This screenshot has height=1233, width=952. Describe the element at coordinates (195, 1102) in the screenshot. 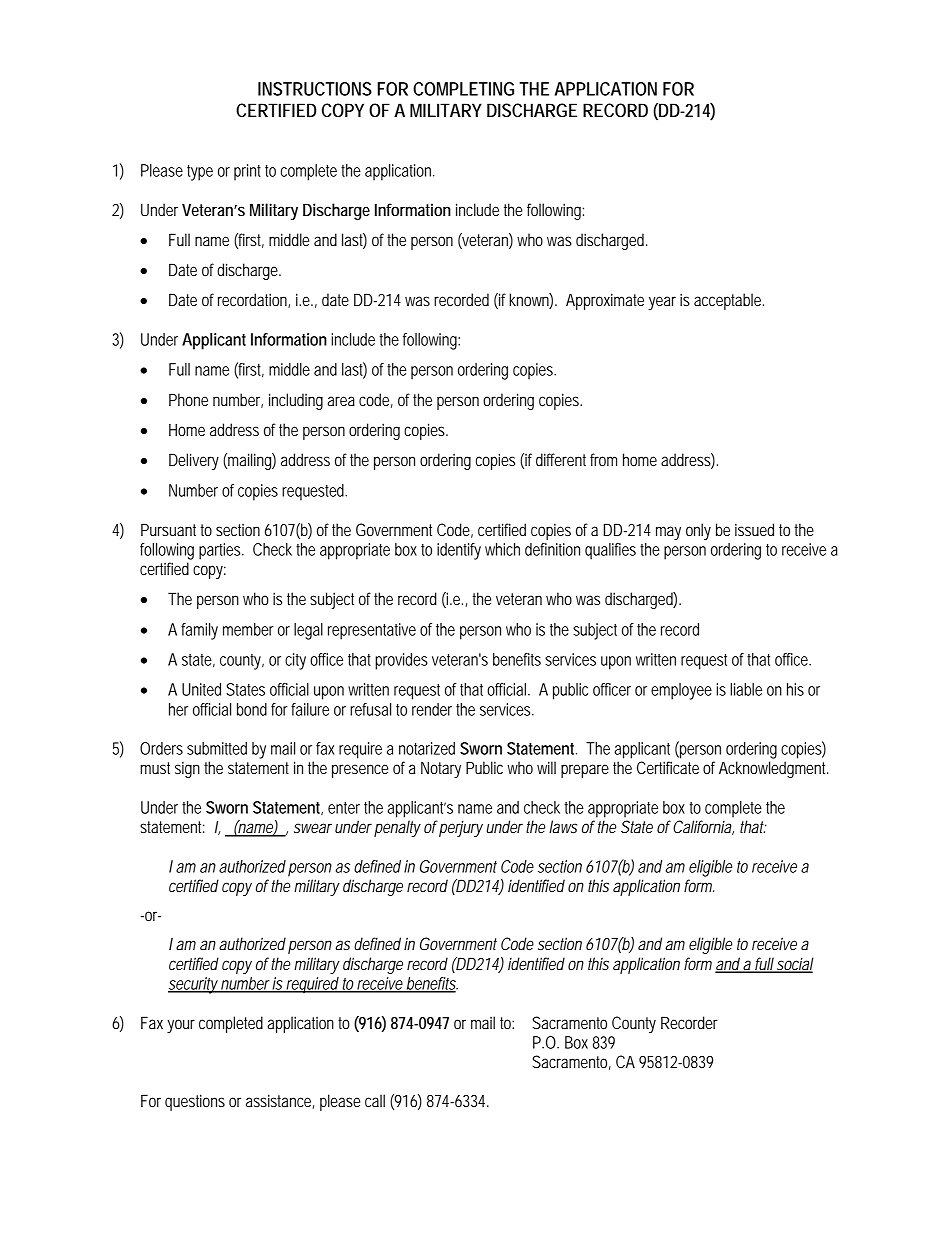

I see `questions` at that location.
